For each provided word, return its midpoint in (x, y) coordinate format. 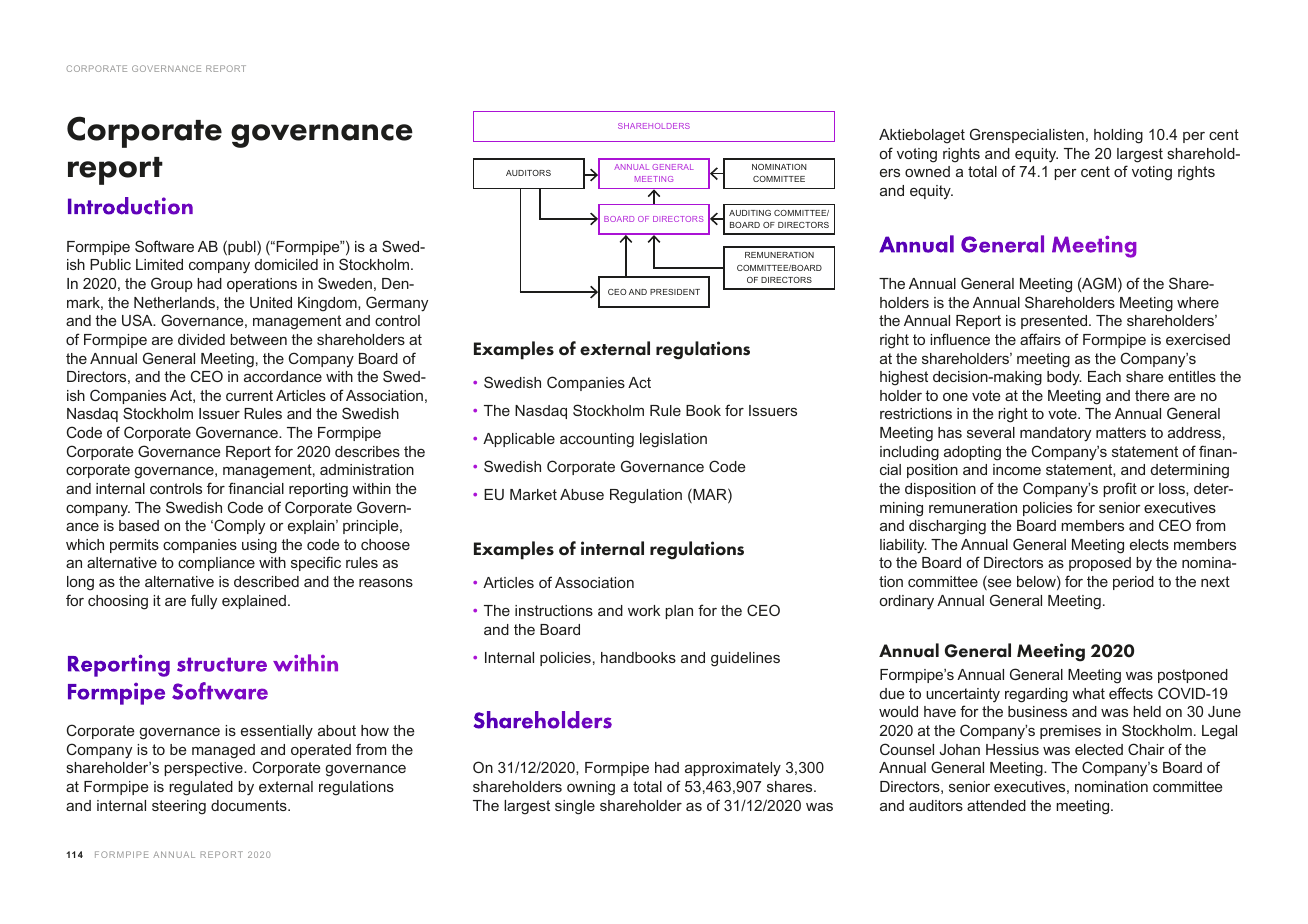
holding (1118, 136)
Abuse (582, 494)
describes (367, 451)
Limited (159, 264)
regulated (201, 788)
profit (1120, 489)
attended (996, 805)
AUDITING (750, 213)
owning (591, 788)
